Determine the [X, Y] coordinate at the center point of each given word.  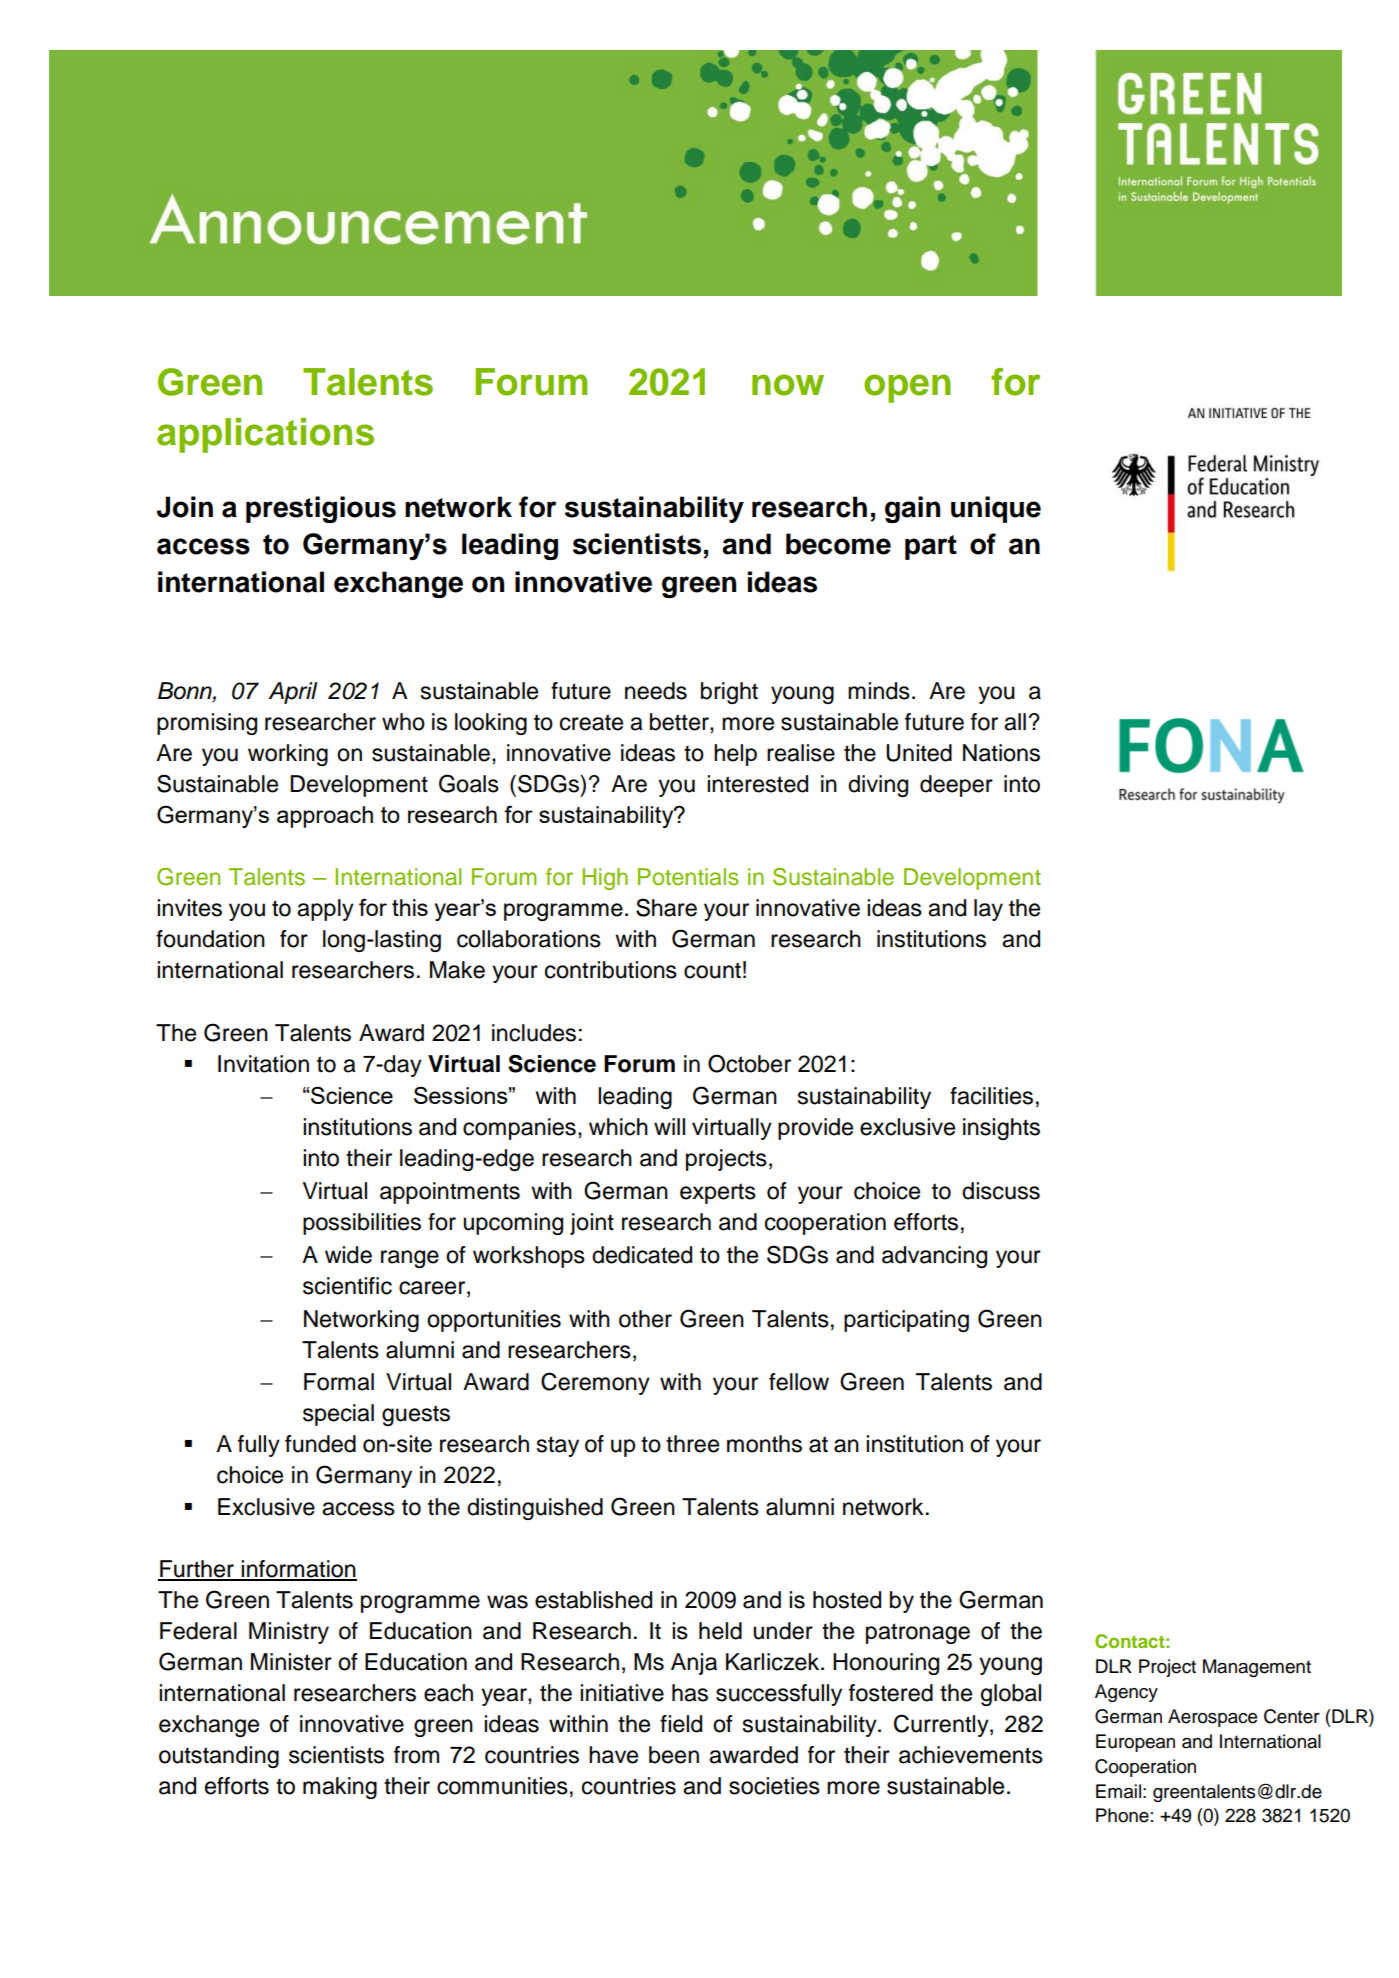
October [749, 1063]
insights [1001, 1129]
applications [265, 435]
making [340, 1788]
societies [774, 1786]
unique [996, 509]
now [788, 385]
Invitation [263, 1064]
